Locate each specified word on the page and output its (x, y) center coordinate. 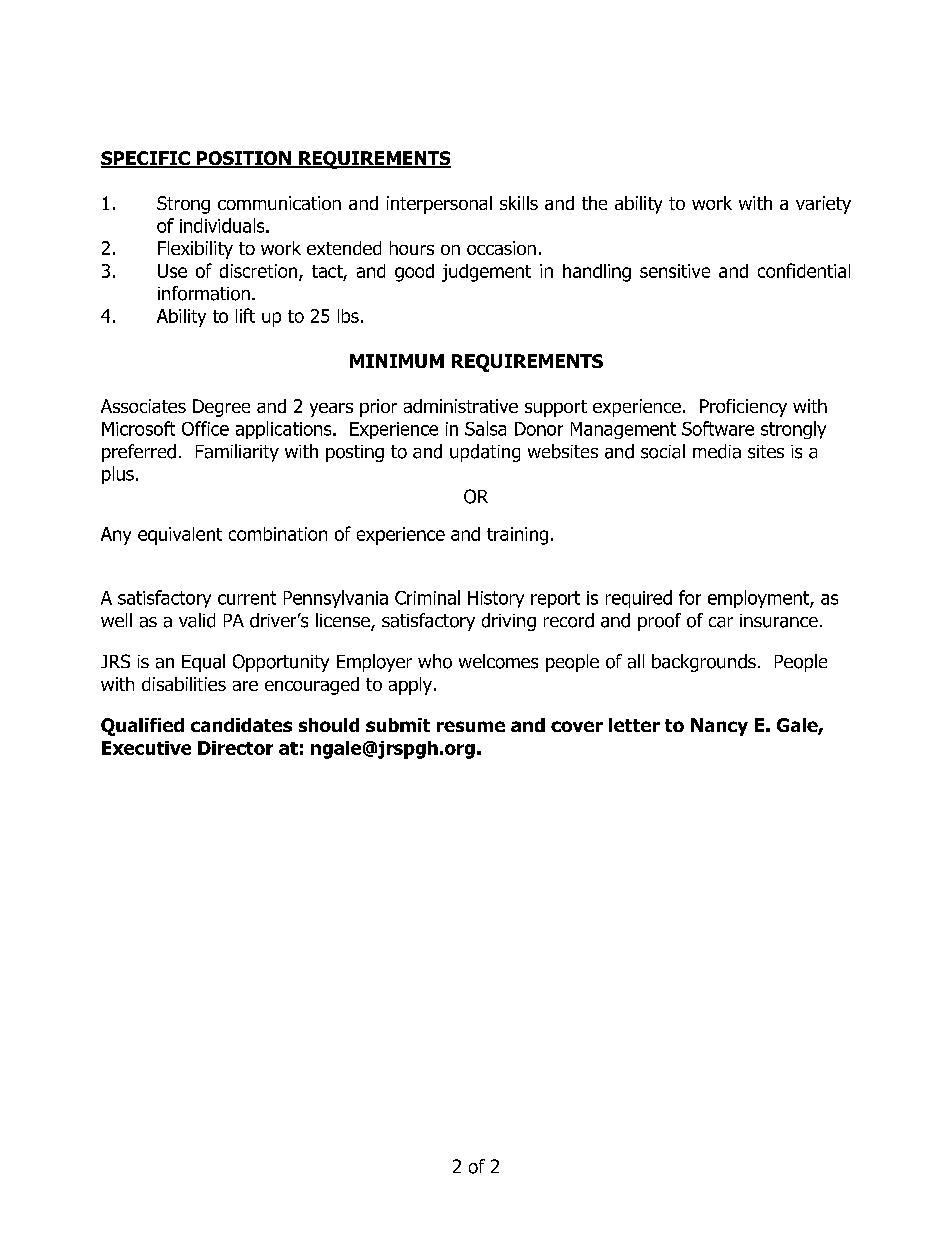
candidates (241, 725)
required (639, 599)
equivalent (180, 536)
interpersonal (439, 205)
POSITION (244, 159)
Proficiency (743, 408)
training (517, 536)
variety (823, 205)
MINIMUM (397, 361)
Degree (221, 408)
